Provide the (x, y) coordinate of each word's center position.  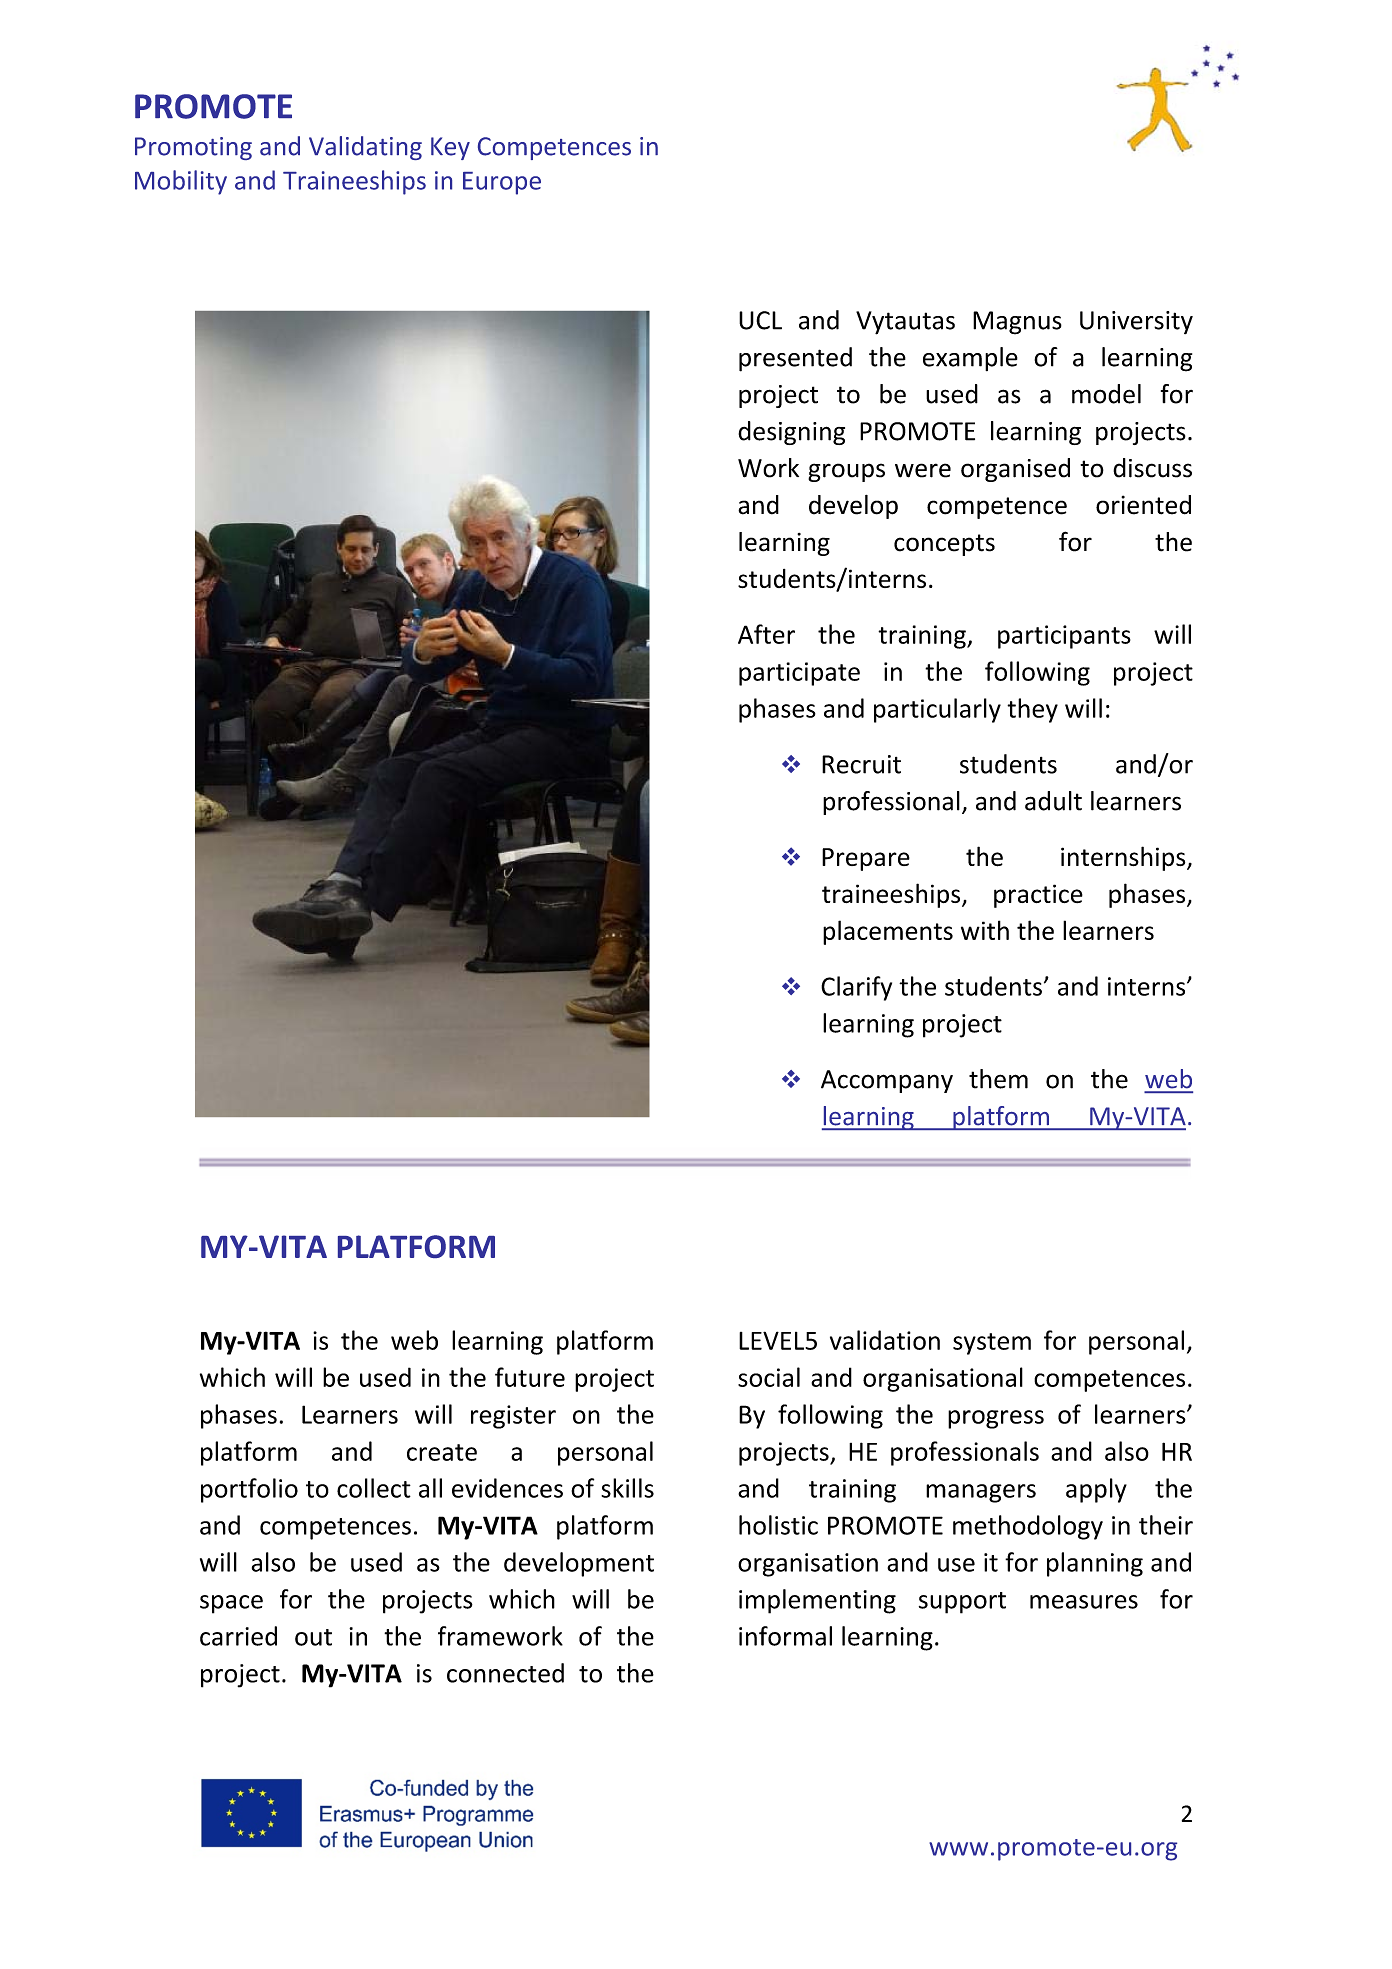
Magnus (1017, 323)
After (766, 634)
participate (799, 674)
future (530, 1377)
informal (785, 1636)
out (313, 1637)
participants (1064, 637)
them (998, 1079)
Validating (365, 148)
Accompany (887, 1081)
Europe (502, 183)
